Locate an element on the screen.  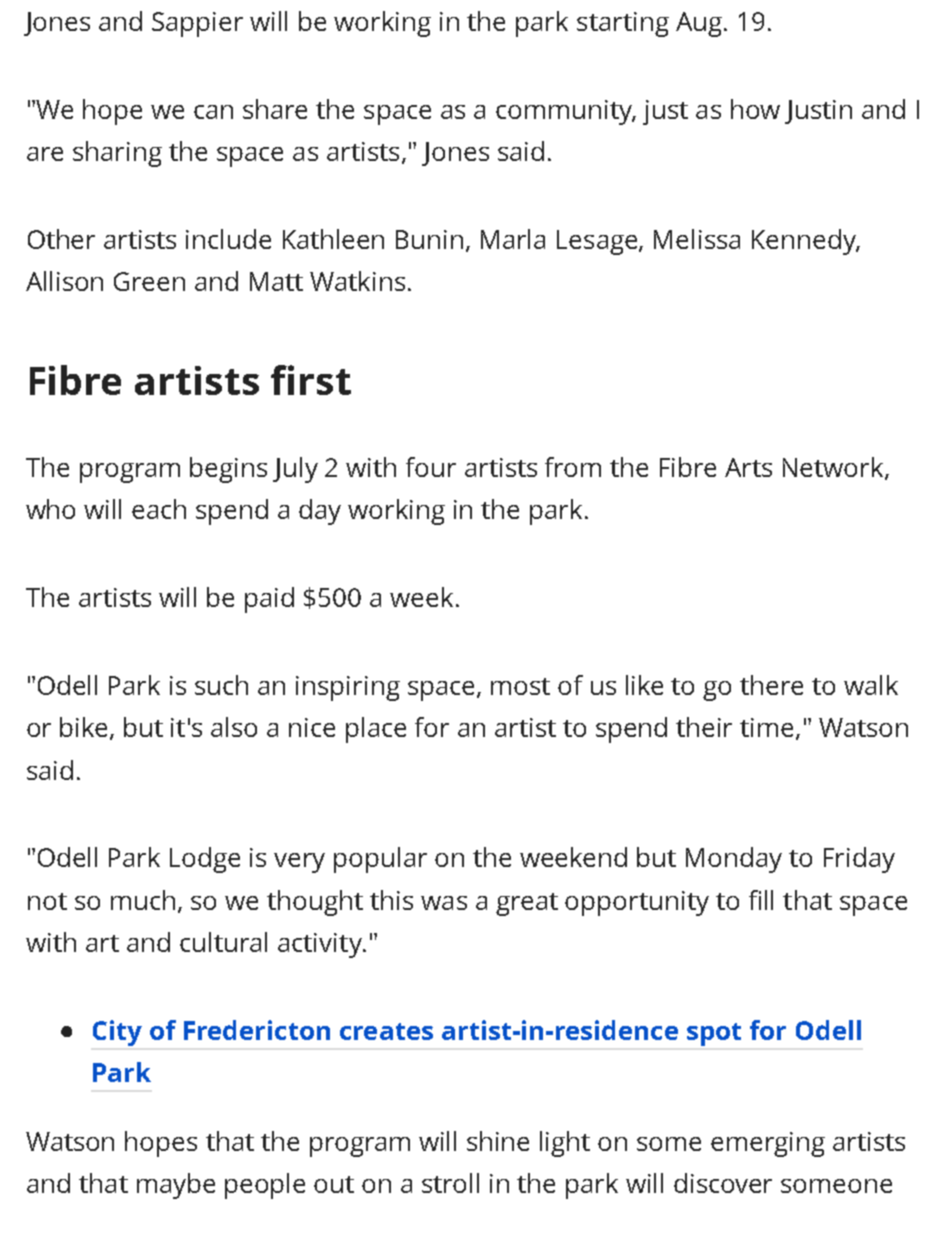
how is located at coordinates (755, 109).
